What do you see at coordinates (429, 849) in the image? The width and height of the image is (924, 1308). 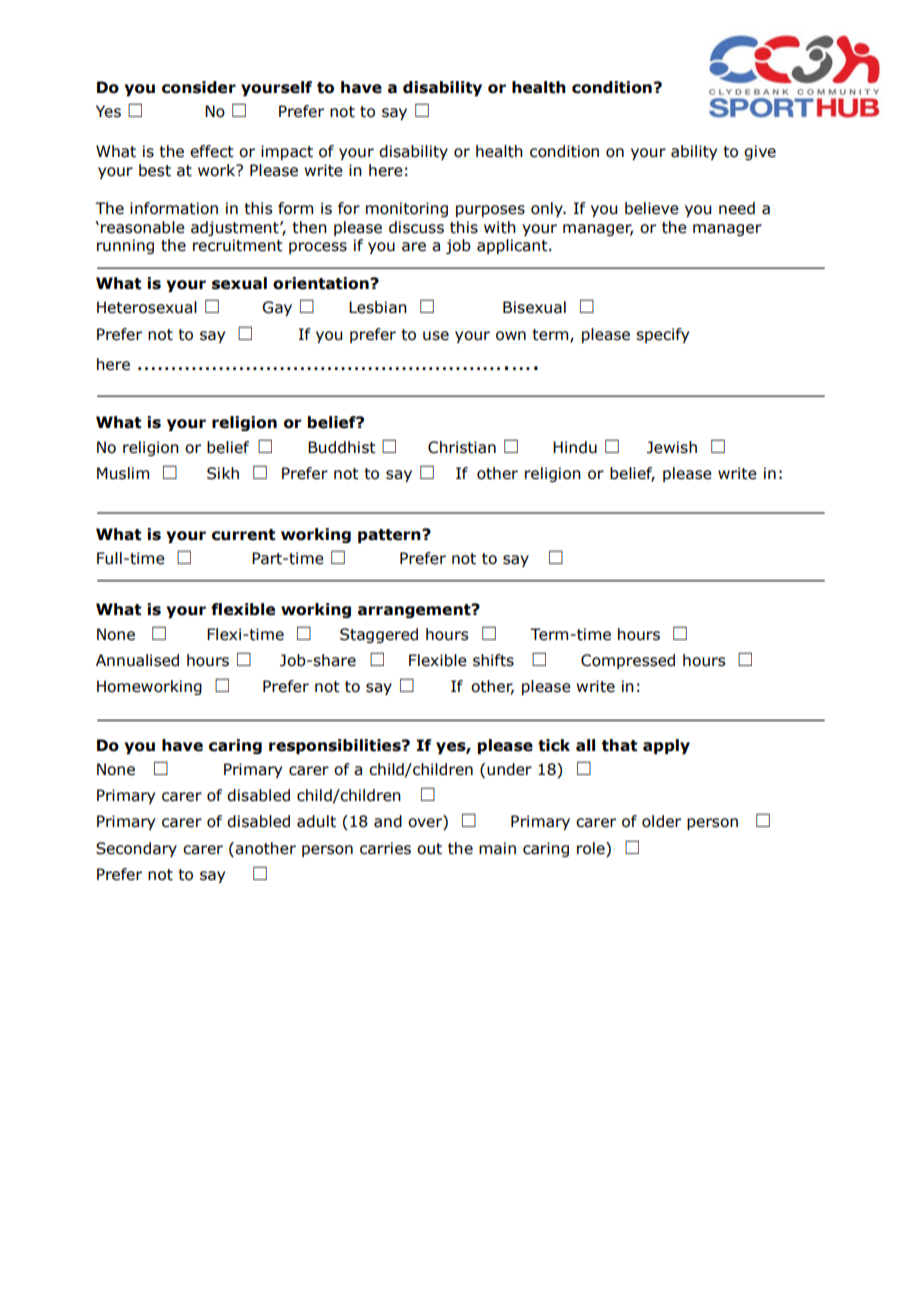 I see `out` at bounding box center [429, 849].
